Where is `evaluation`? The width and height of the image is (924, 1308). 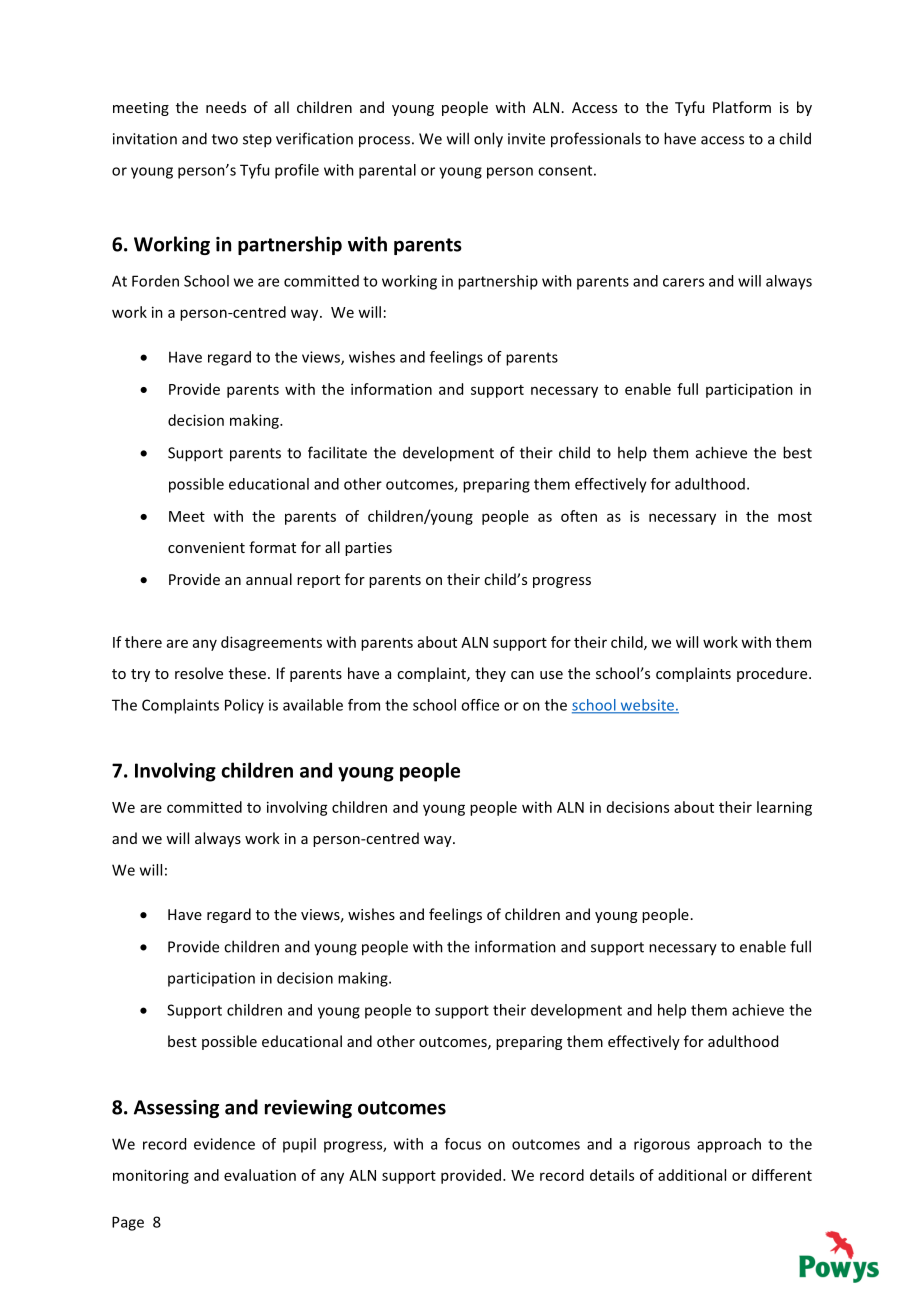 evaluation is located at coordinates (260, 1175).
